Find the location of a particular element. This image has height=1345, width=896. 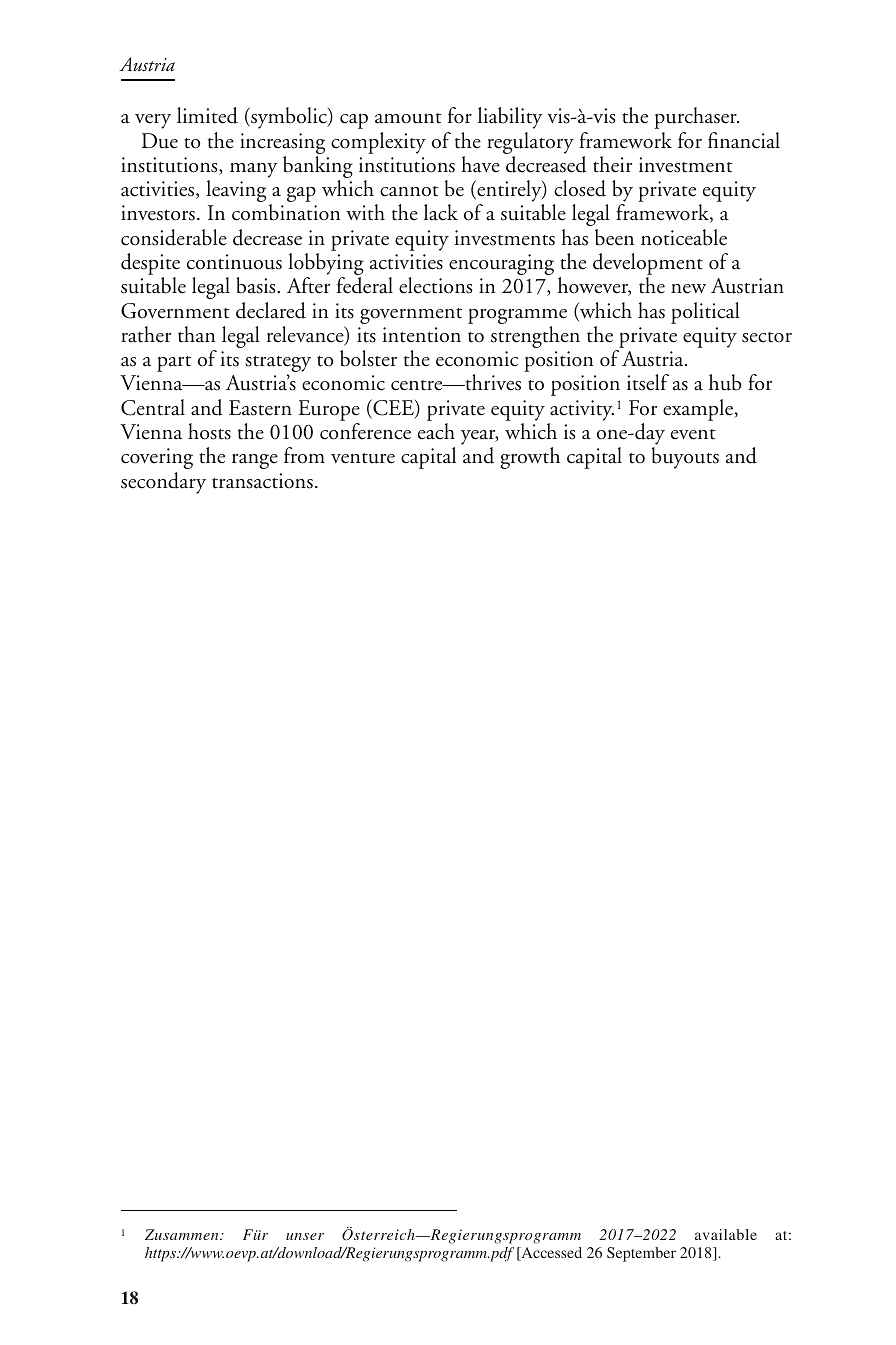

buyouts is located at coordinates (685, 458).
